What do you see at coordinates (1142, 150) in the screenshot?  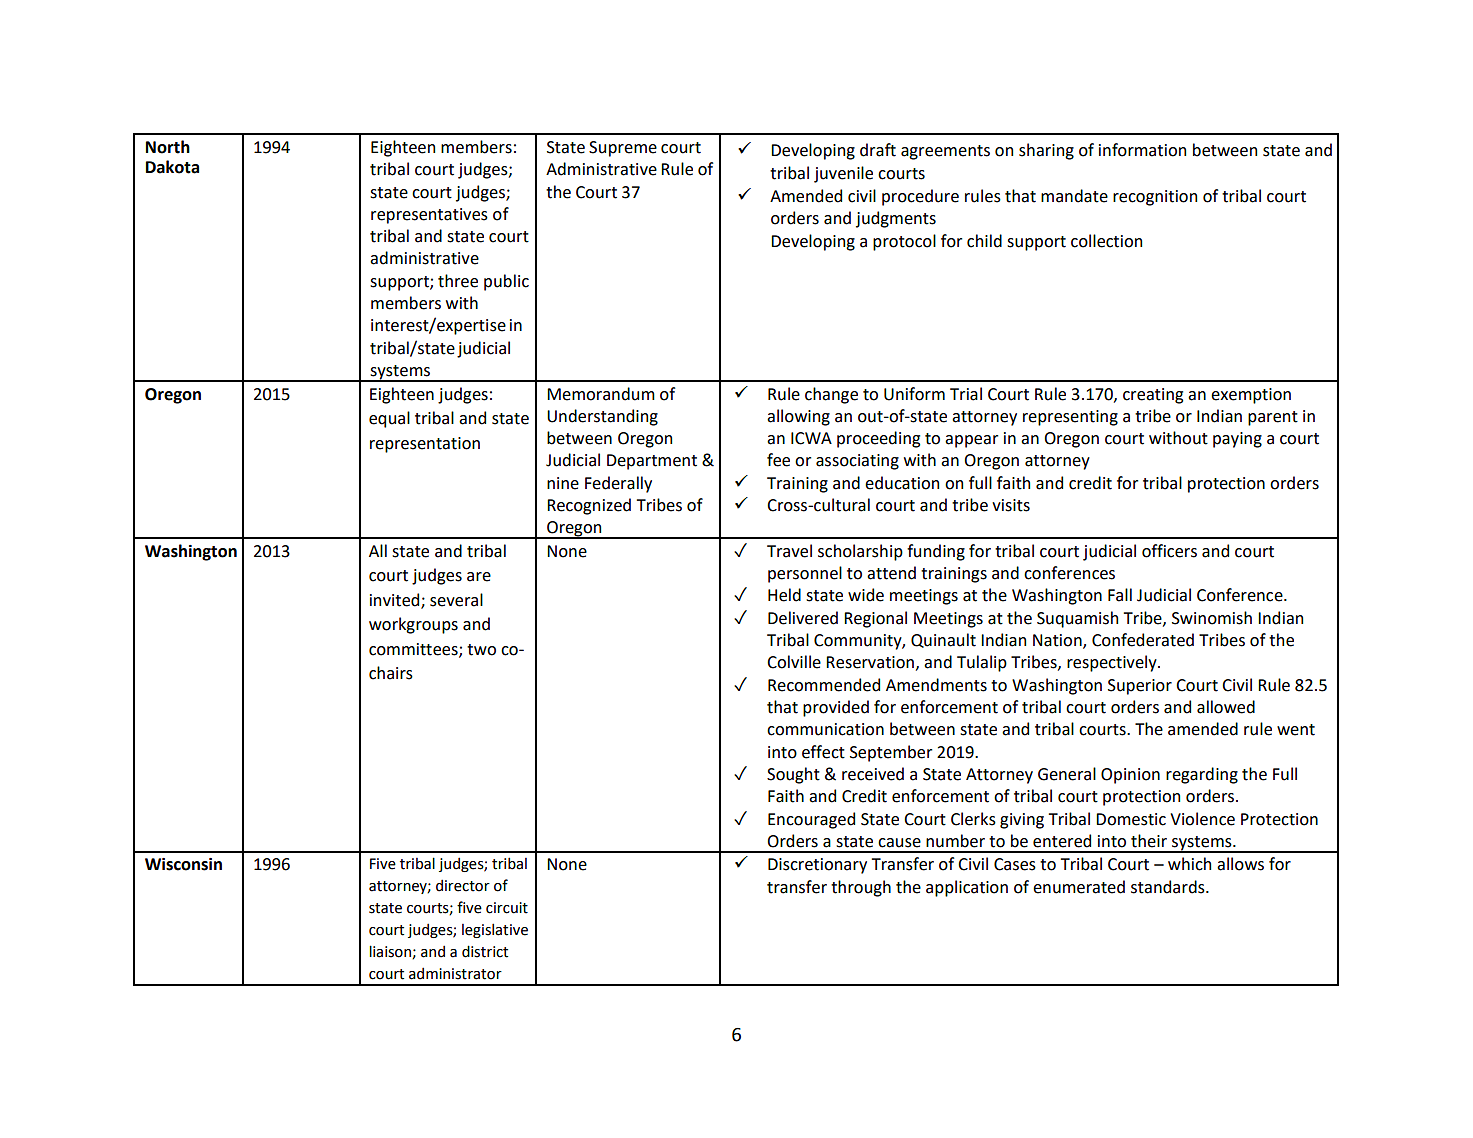 I see `information` at bounding box center [1142, 150].
